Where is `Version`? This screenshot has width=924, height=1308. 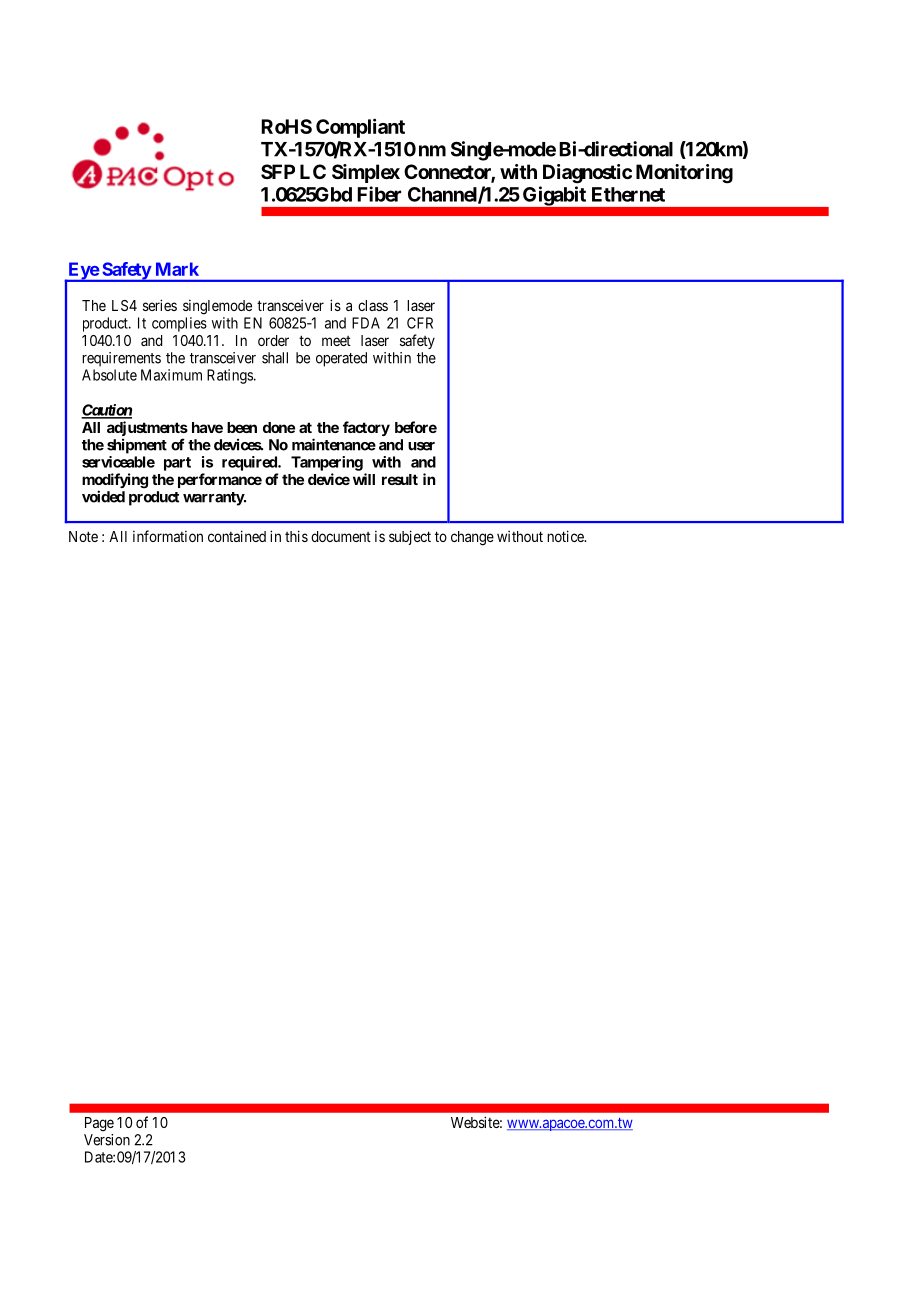 Version is located at coordinates (107, 1140).
